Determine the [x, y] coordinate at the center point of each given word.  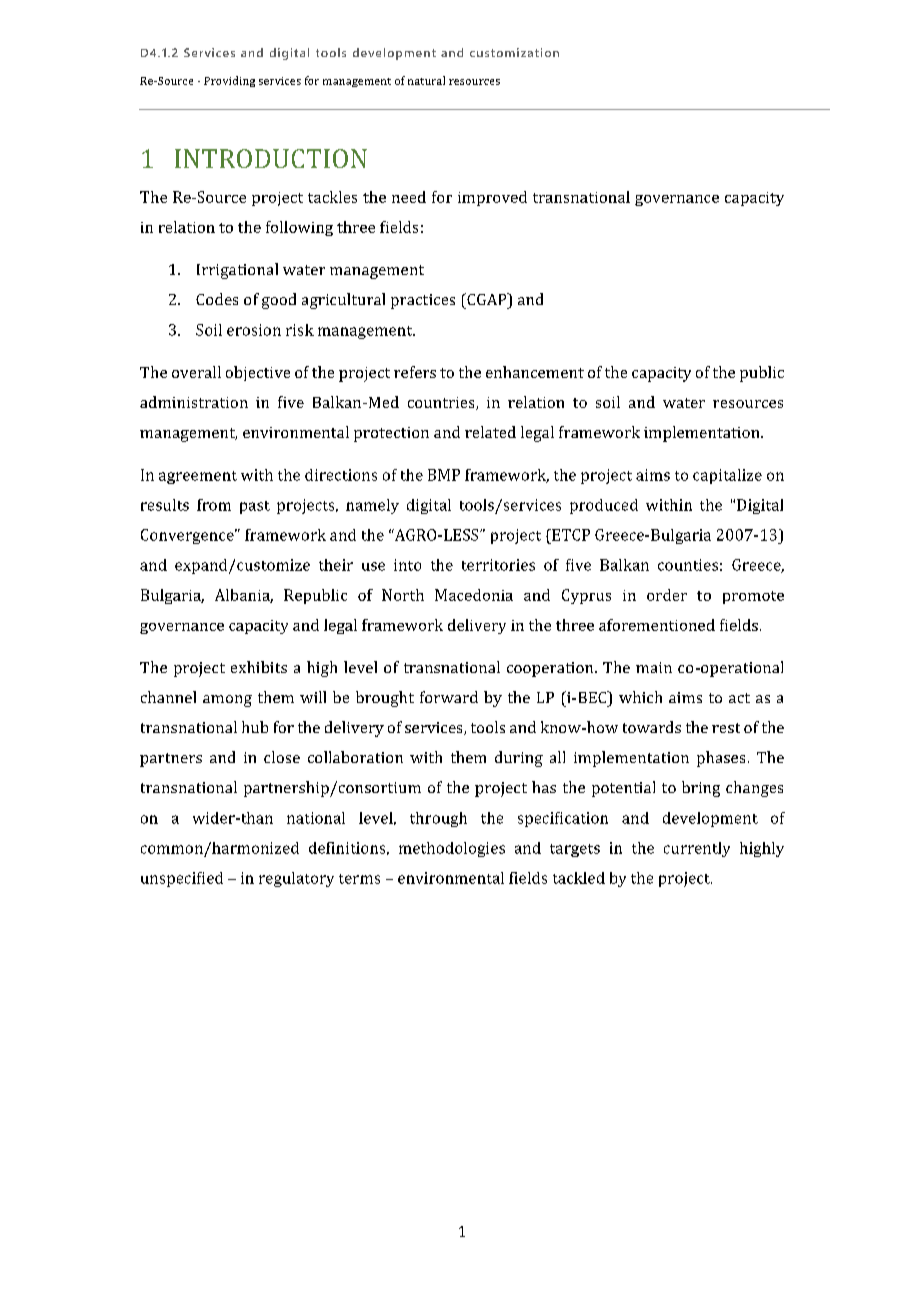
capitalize [727, 476]
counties [688, 565]
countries [442, 403]
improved [492, 198]
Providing [229, 81]
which [640, 697]
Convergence [188, 536]
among [227, 701]
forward [449, 697]
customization [514, 52]
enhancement [535, 372]
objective [258, 373]
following [299, 228]
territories [498, 565]
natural [426, 80]
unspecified [182, 879]
